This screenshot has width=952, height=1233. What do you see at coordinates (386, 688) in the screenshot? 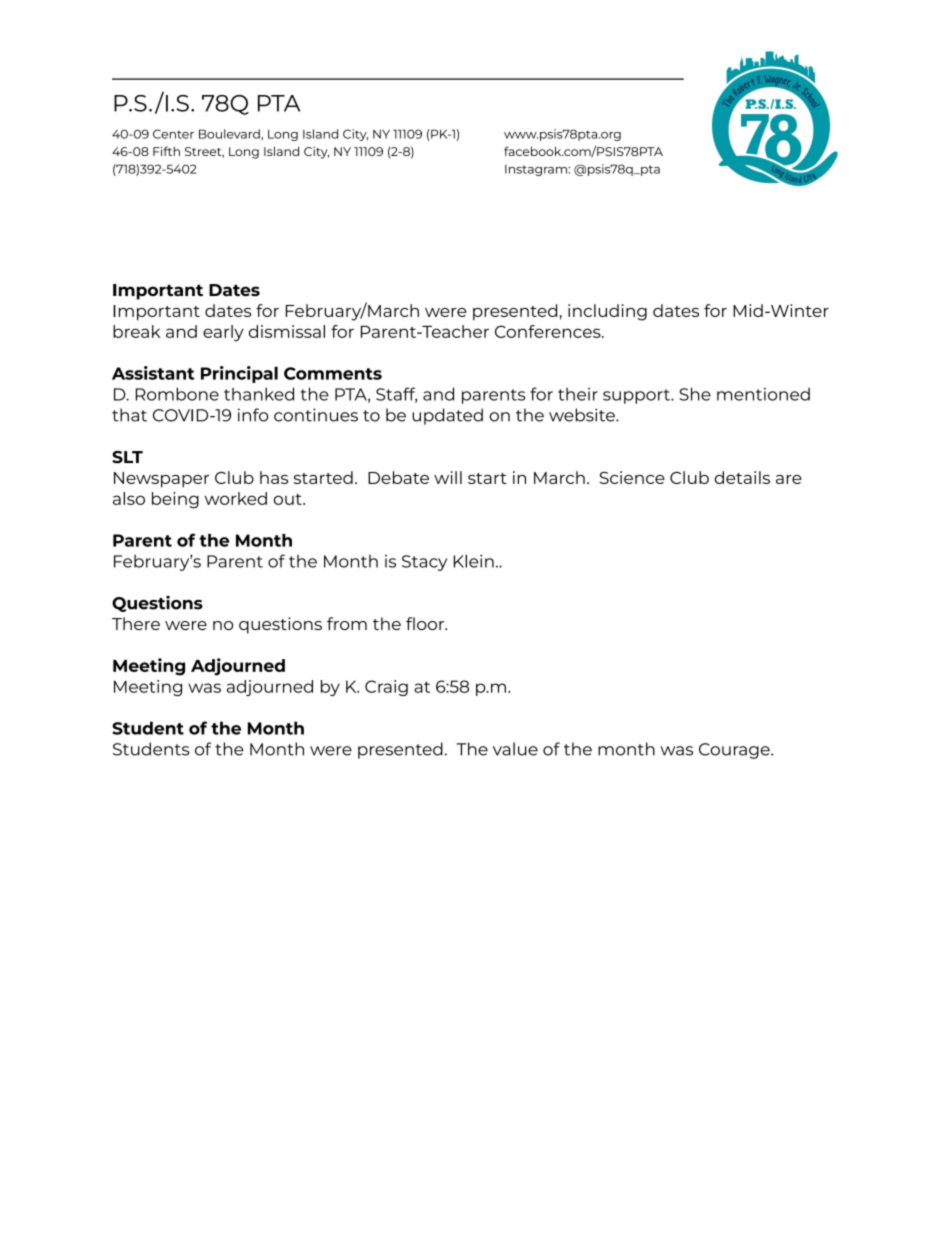
I see `Craig` at bounding box center [386, 688].
